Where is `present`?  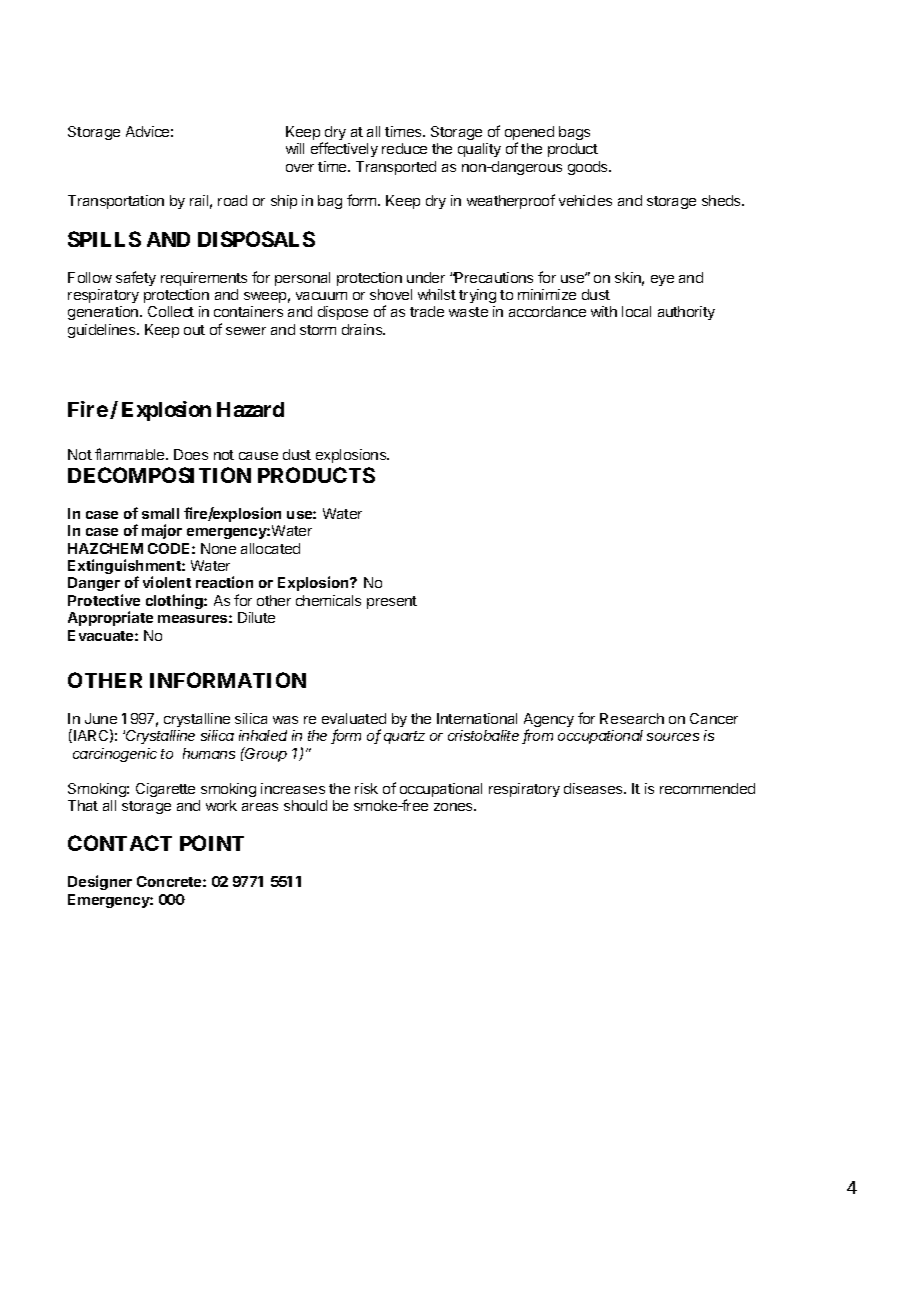
present is located at coordinates (392, 602).
